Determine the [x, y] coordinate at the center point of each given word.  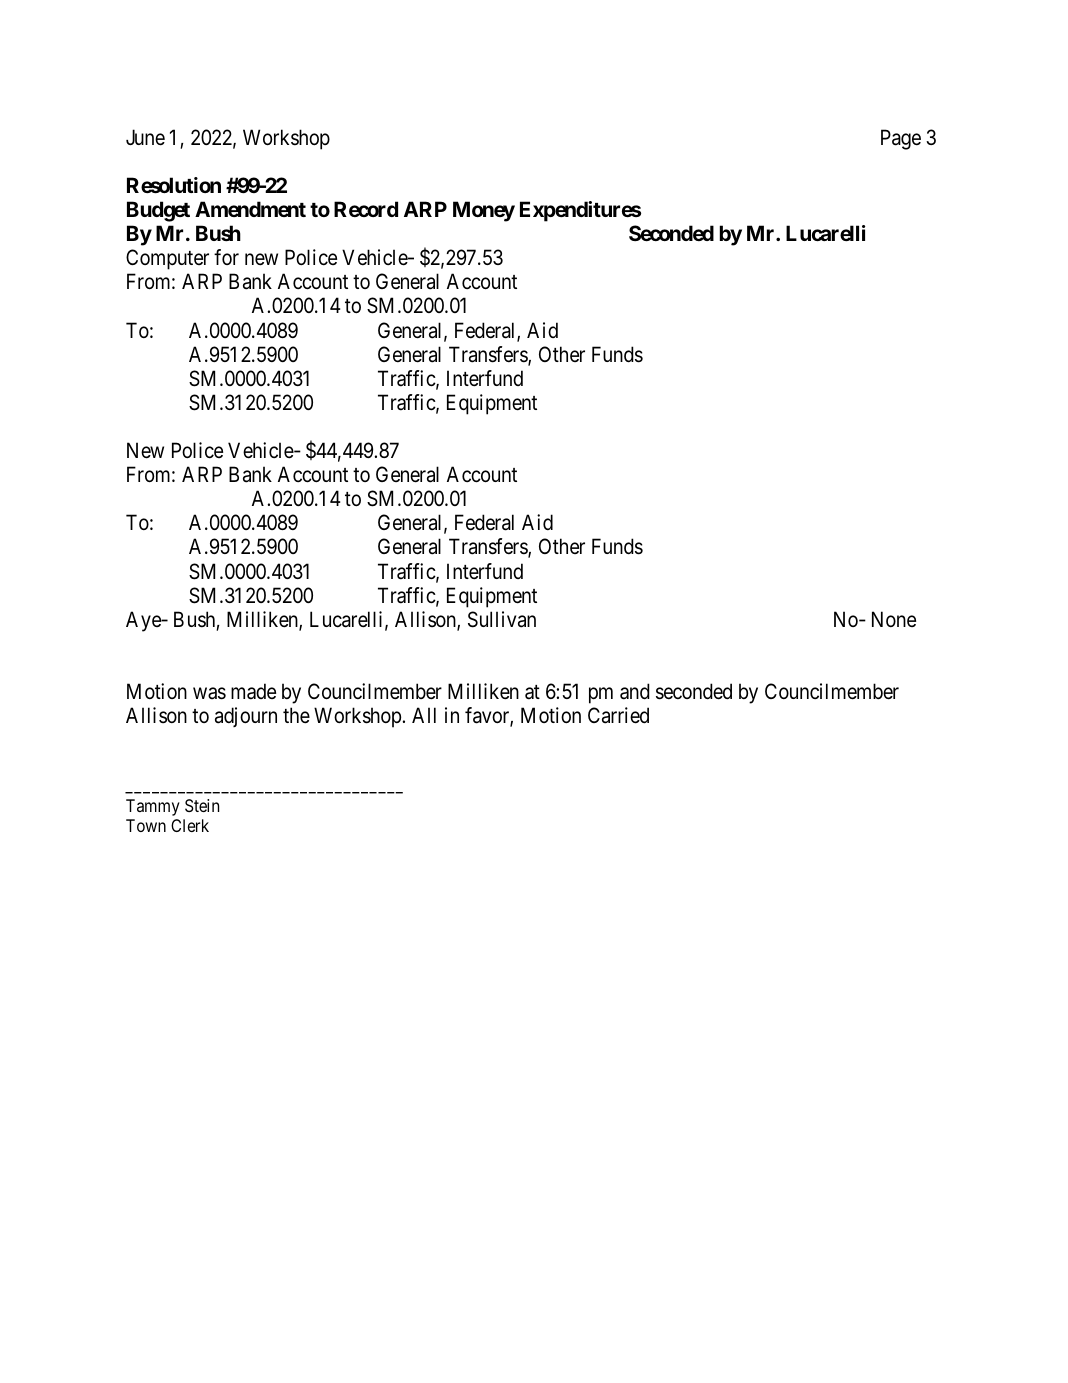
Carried [618, 715]
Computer [167, 259]
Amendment [250, 209]
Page [901, 139]
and [635, 691]
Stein [202, 805]
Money [484, 211]
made [253, 691]
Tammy [153, 807]
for [226, 257]
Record [366, 209]
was [209, 693]
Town [146, 825]
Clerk [190, 825]
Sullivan [502, 619]
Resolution [174, 185]
